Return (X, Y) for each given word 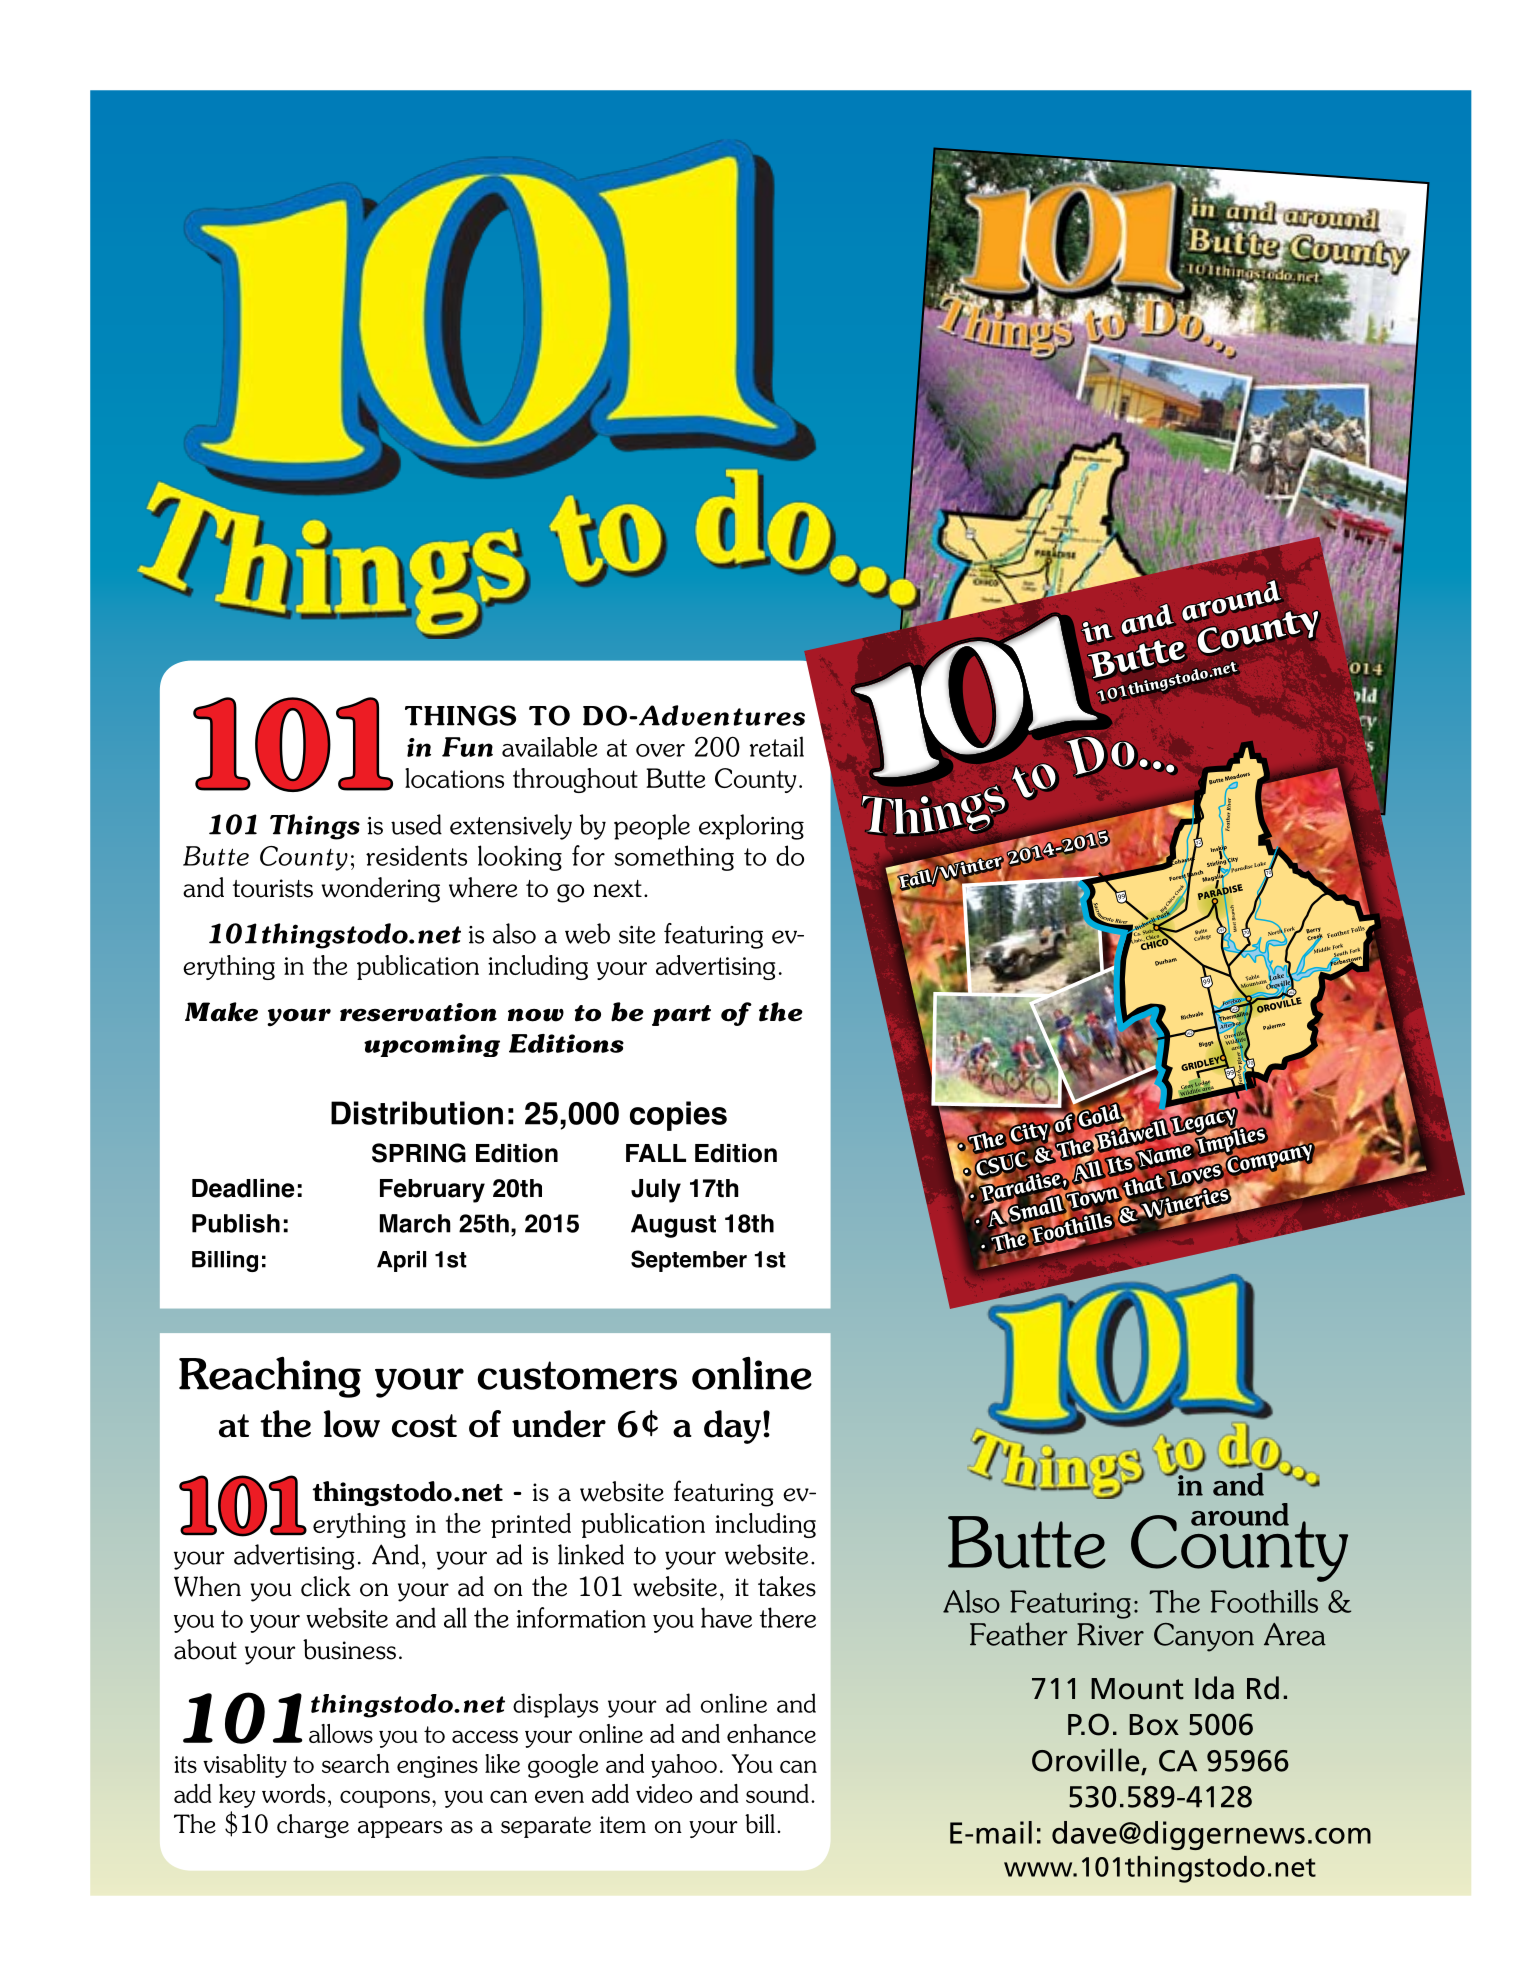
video (664, 1793)
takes (787, 1586)
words (293, 1793)
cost (424, 1426)
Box (1154, 1725)
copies (678, 1116)
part (681, 1015)
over (660, 750)
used (416, 824)
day (732, 1427)
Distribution (417, 1113)
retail (776, 746)
